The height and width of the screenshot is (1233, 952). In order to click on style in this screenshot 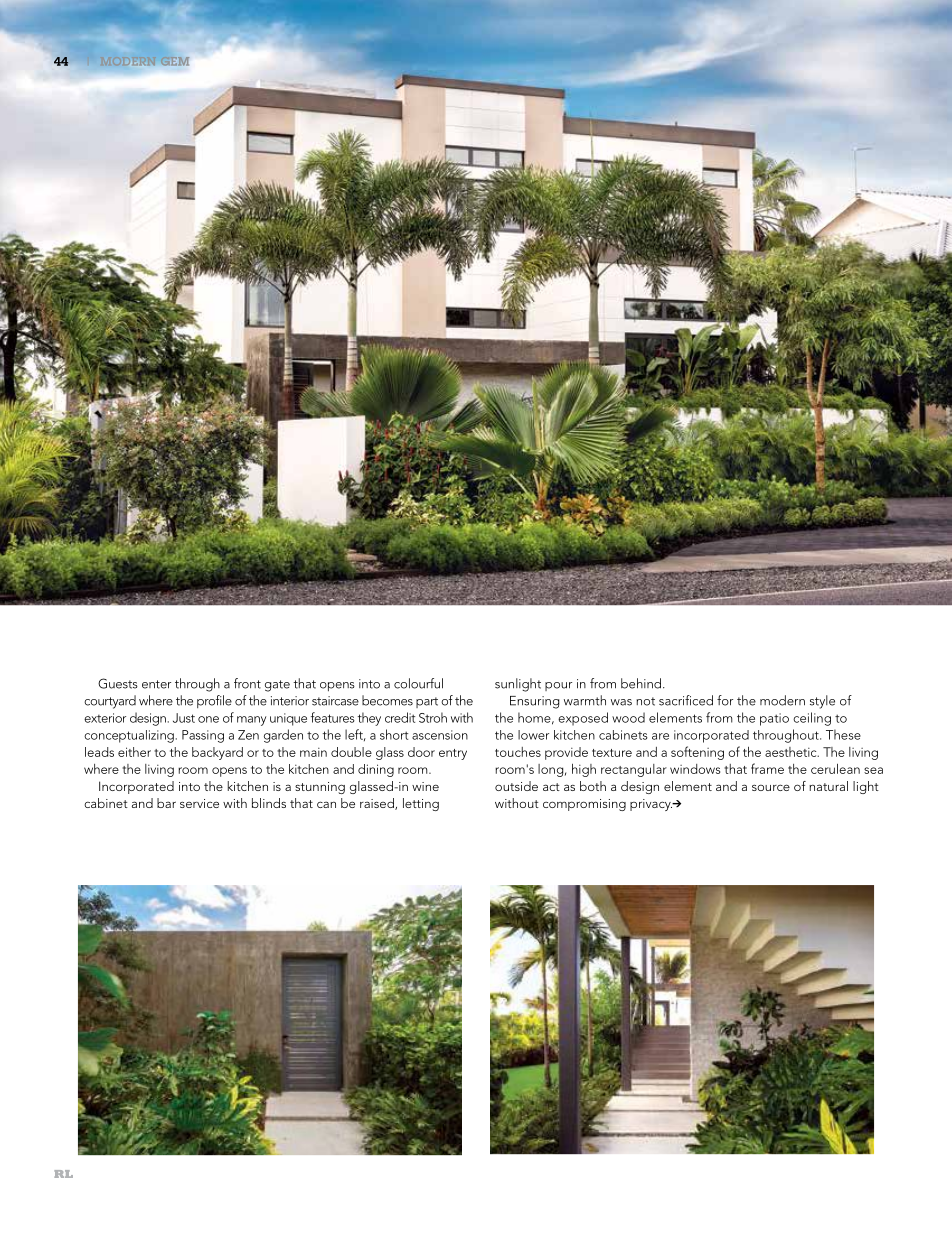, I will do `click(822, 702)`.
